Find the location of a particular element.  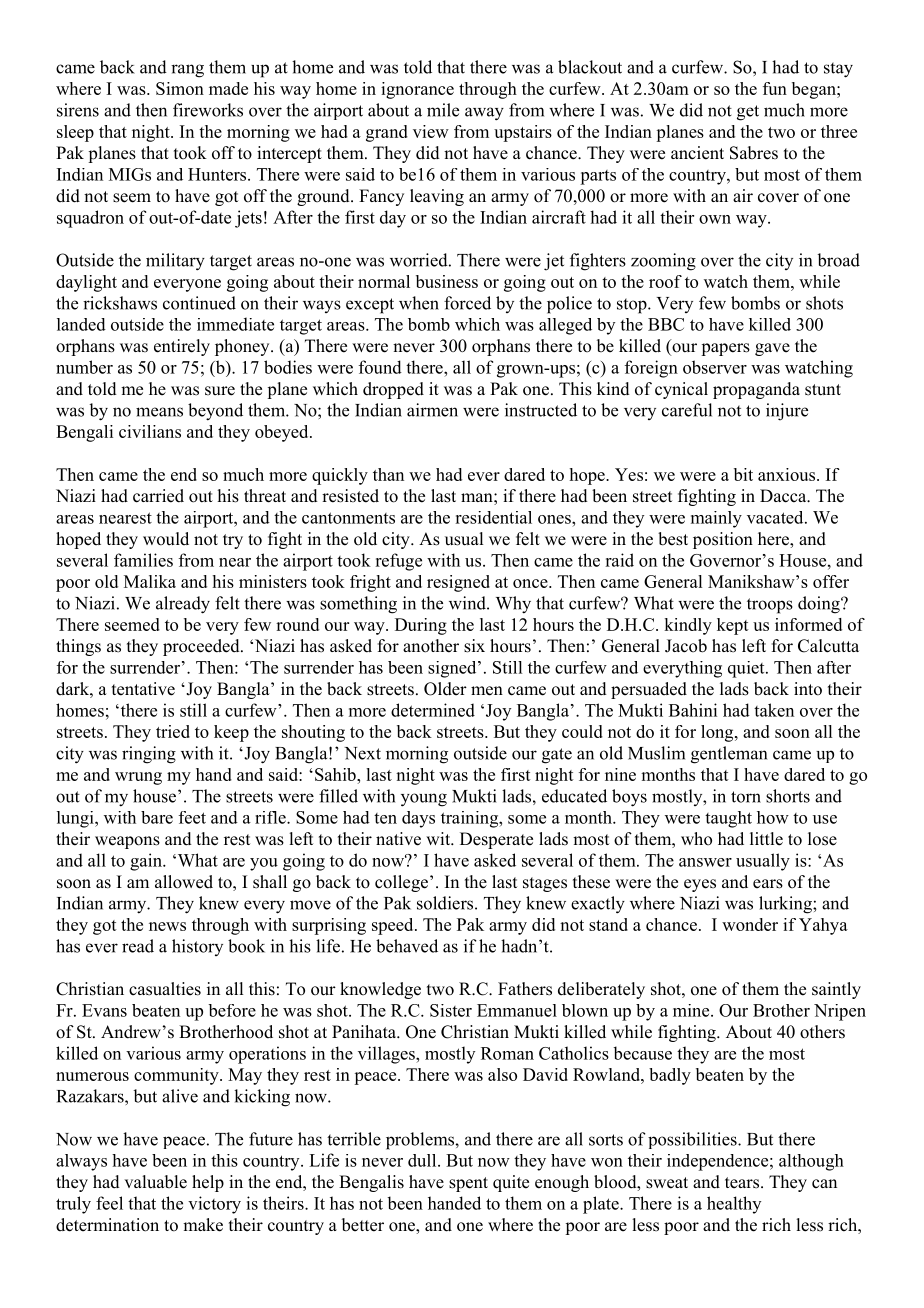

kept is located at coordinates (733, 626).
